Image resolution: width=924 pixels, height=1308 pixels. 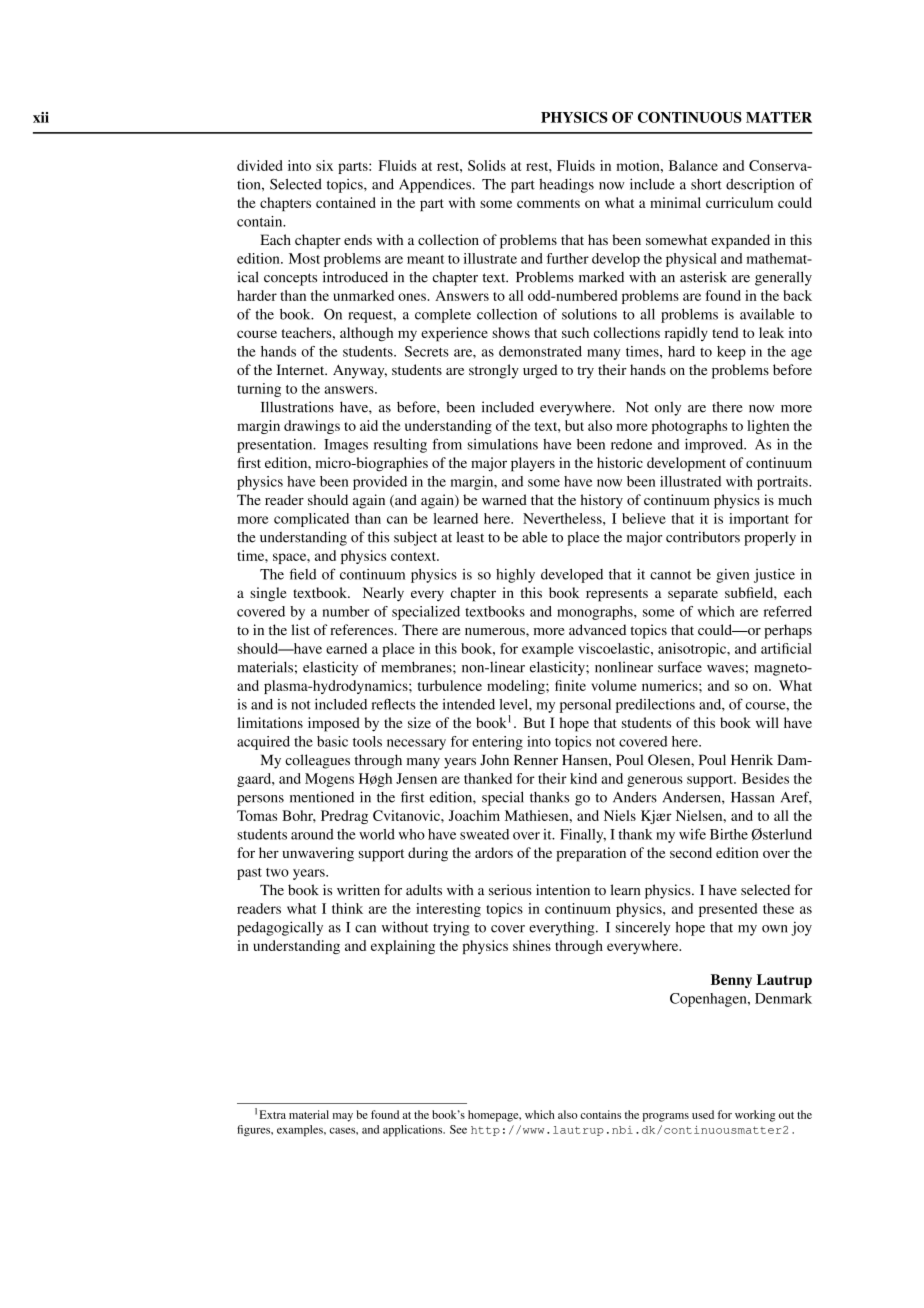 I want to click on xii, so click(x=41, y=117).
